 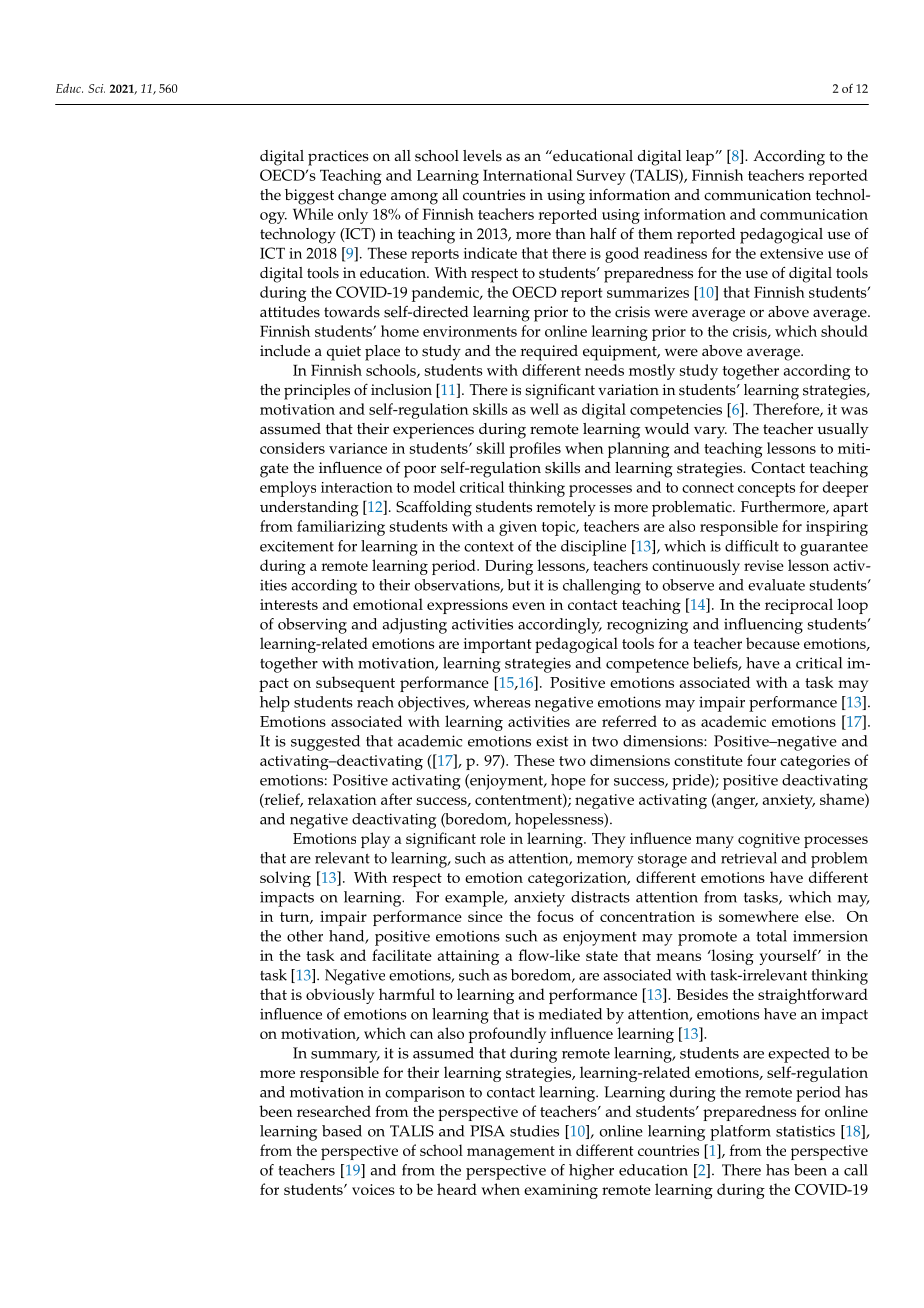 I want to click on higher, so click(x=591, y=1172).
